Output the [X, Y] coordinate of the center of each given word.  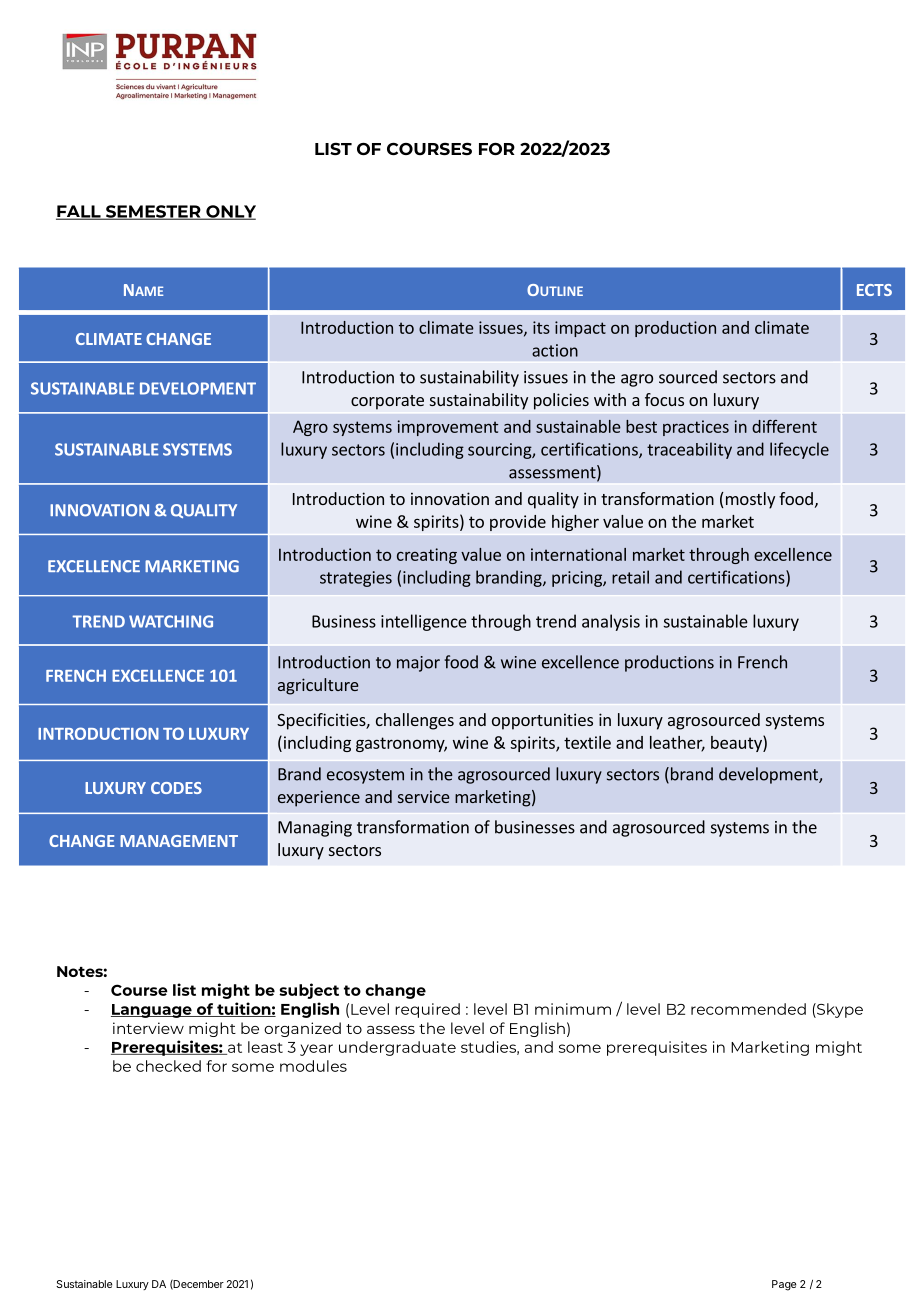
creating [427, 556]
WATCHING [171, 621]
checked [168, 1066]
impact [580, 329]
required [427, 1010]
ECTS [874, 290]
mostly [749, 500]
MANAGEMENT [179, 841]
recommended [748, 1009]
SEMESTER [153, 212]
